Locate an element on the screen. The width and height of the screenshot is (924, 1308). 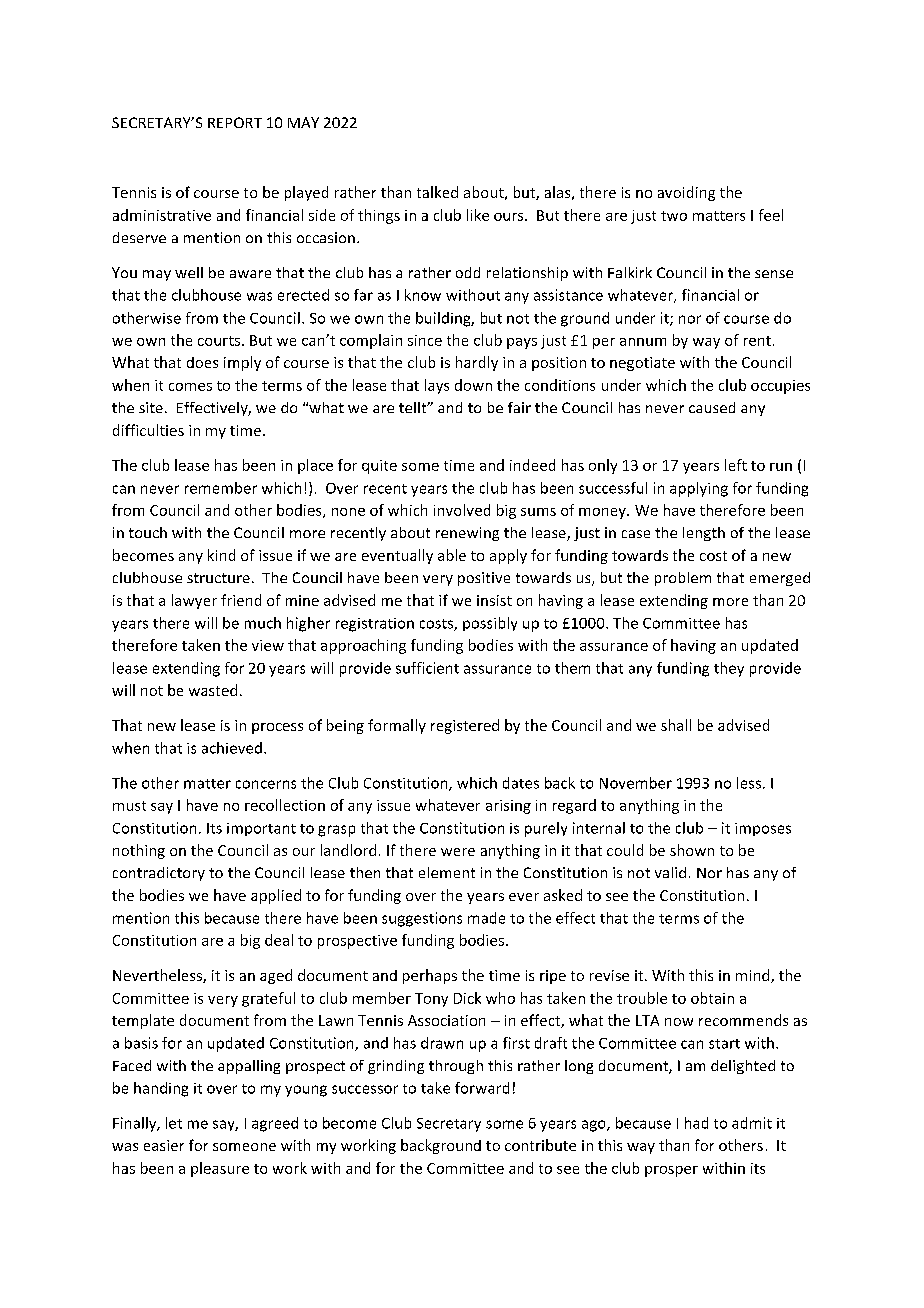
does is located at coordinates (202, 362).
